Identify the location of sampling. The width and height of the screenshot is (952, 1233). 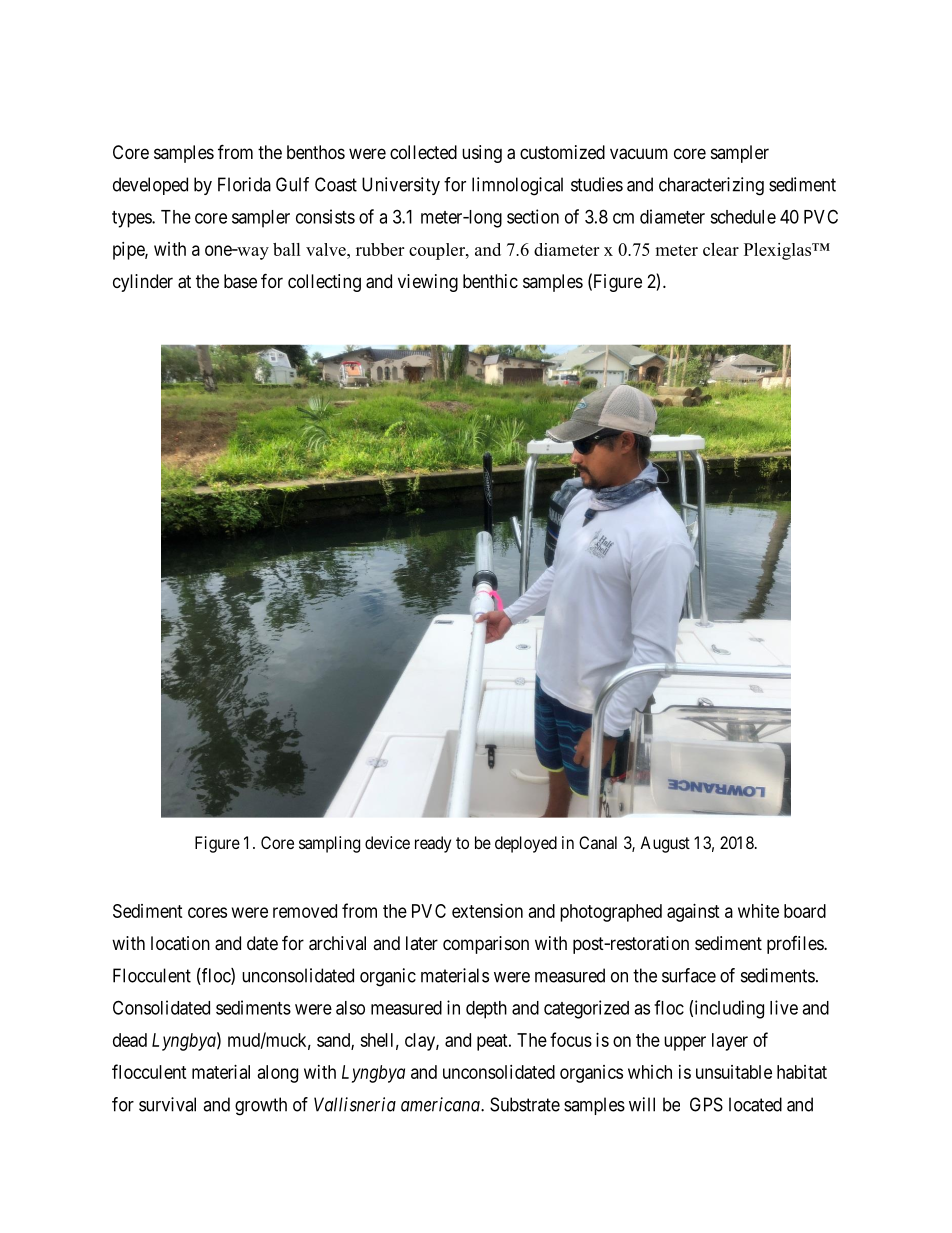
(329, 844).
